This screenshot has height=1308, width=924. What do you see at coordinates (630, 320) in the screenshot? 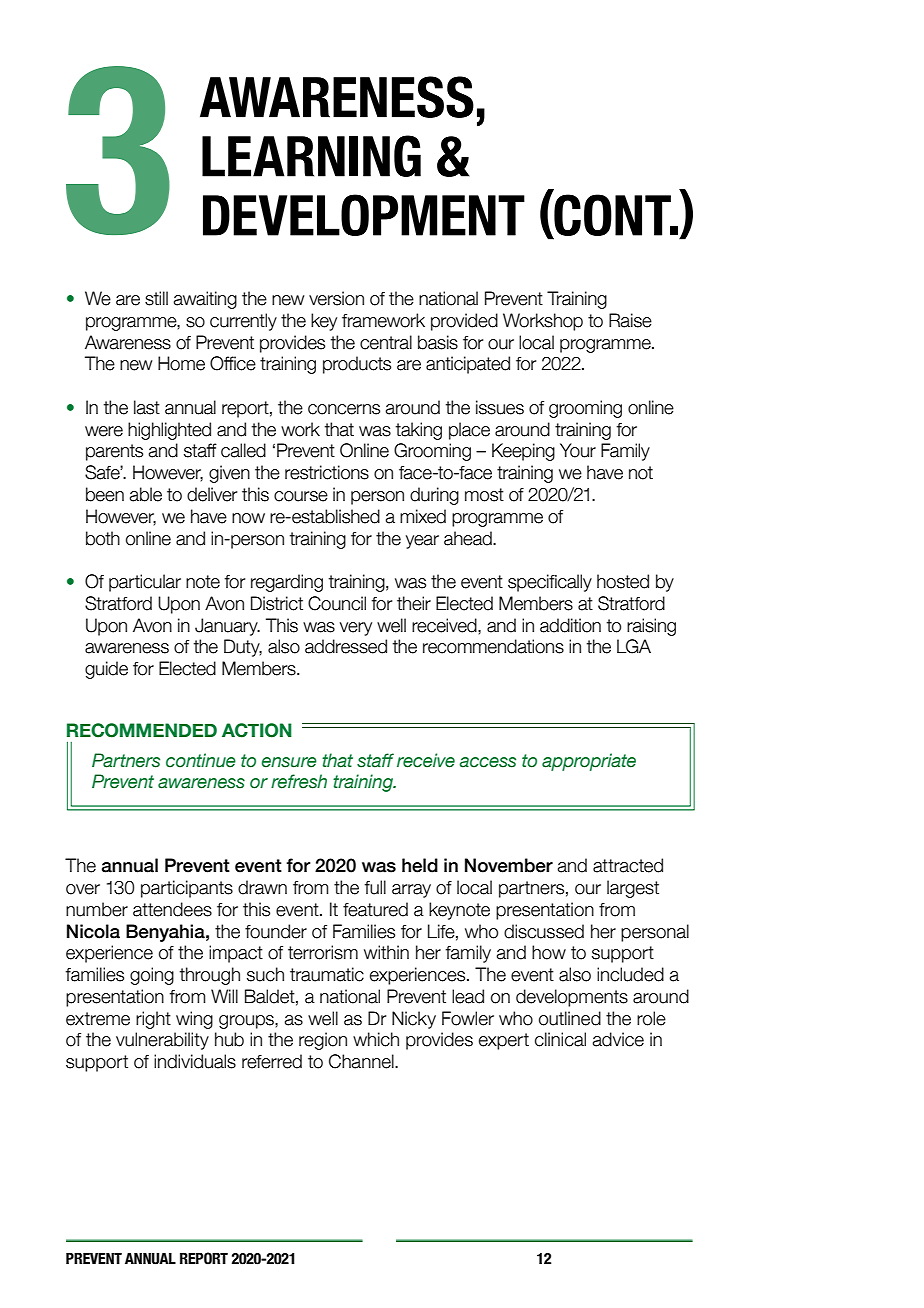
I see `Raise` at bounding box center [630, 320].
